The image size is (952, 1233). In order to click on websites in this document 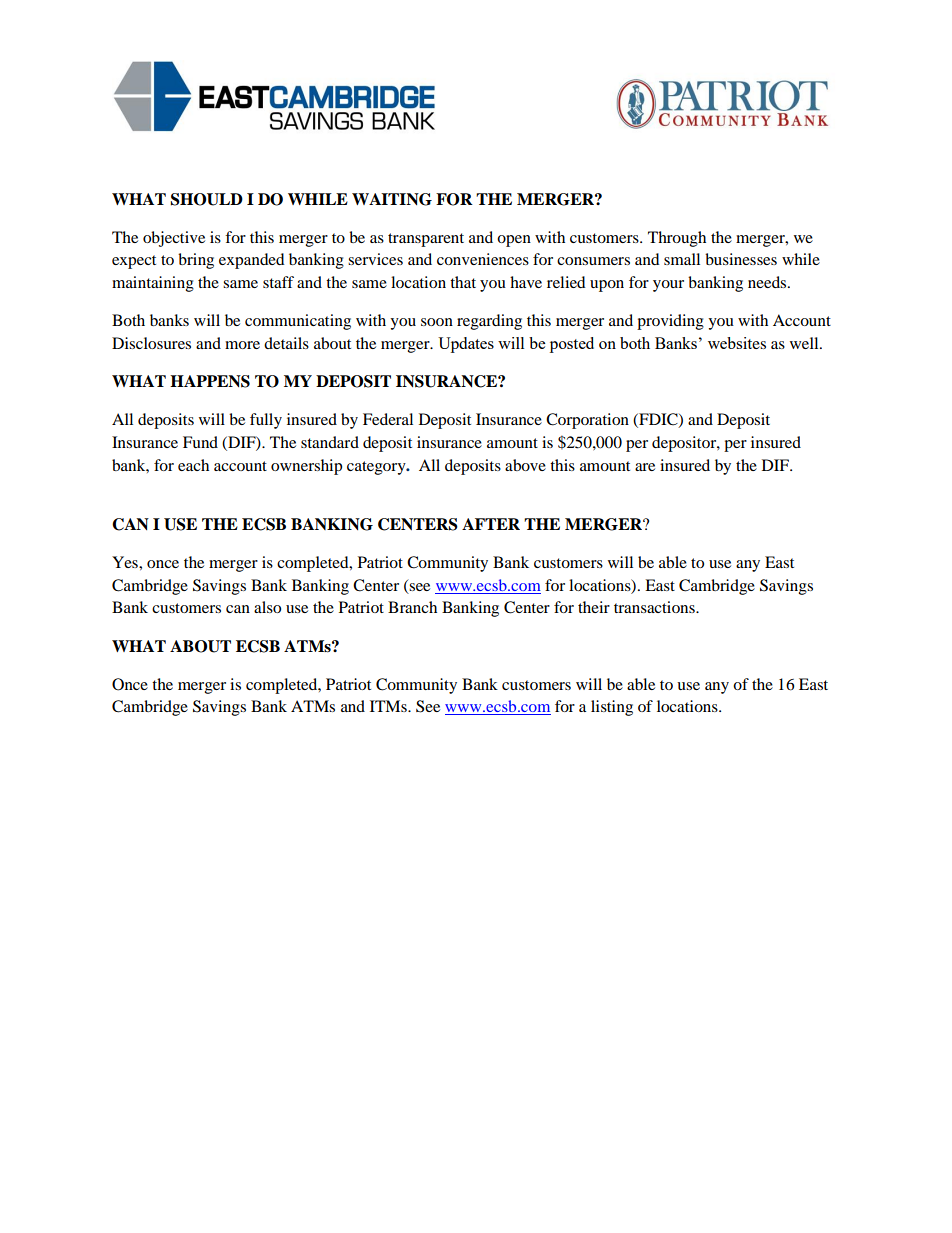, I will do `click(737, 343)`.
